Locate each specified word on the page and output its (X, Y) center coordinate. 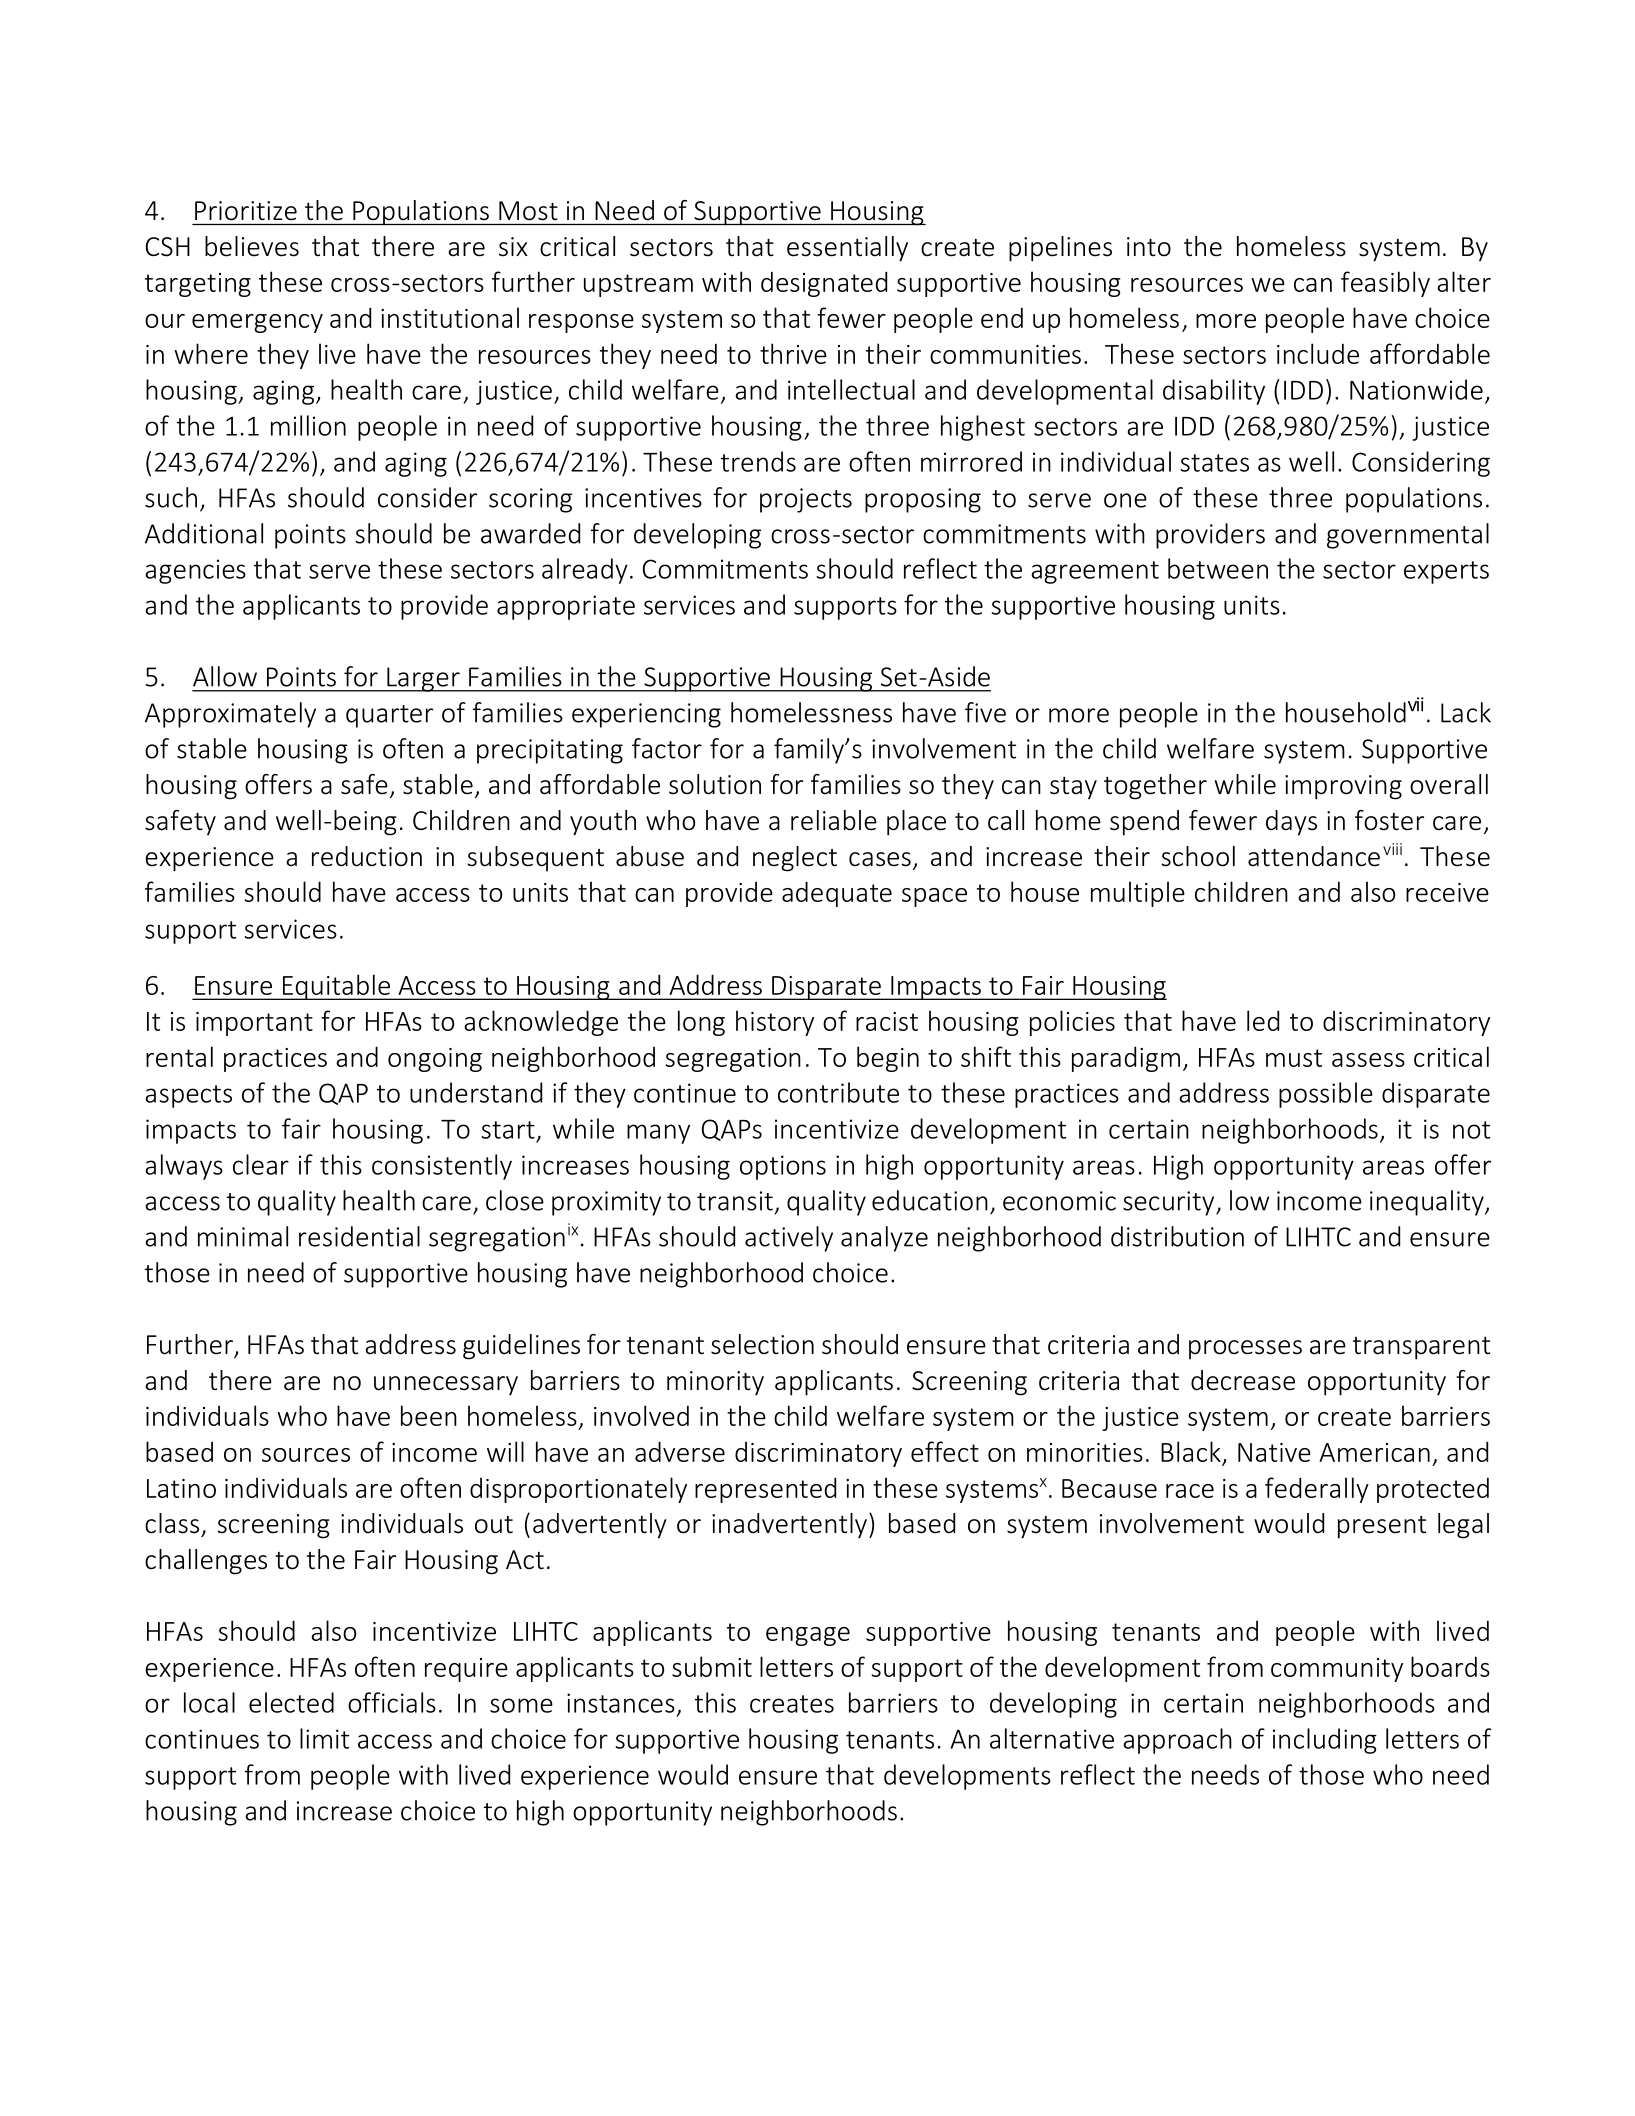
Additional (204, 533)
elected (291, 1702)
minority (715, 1383)
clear (261, 1164)
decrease (1243, 1380)
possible (1326, 1095)
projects (806, 500)
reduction (367, 856)
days (1291, 823)
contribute (838, 1092)
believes (252, 246)
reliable (834, 820)
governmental (1408, 536)
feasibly (1385, 284)
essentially (847, 249)
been (429, 1415)
